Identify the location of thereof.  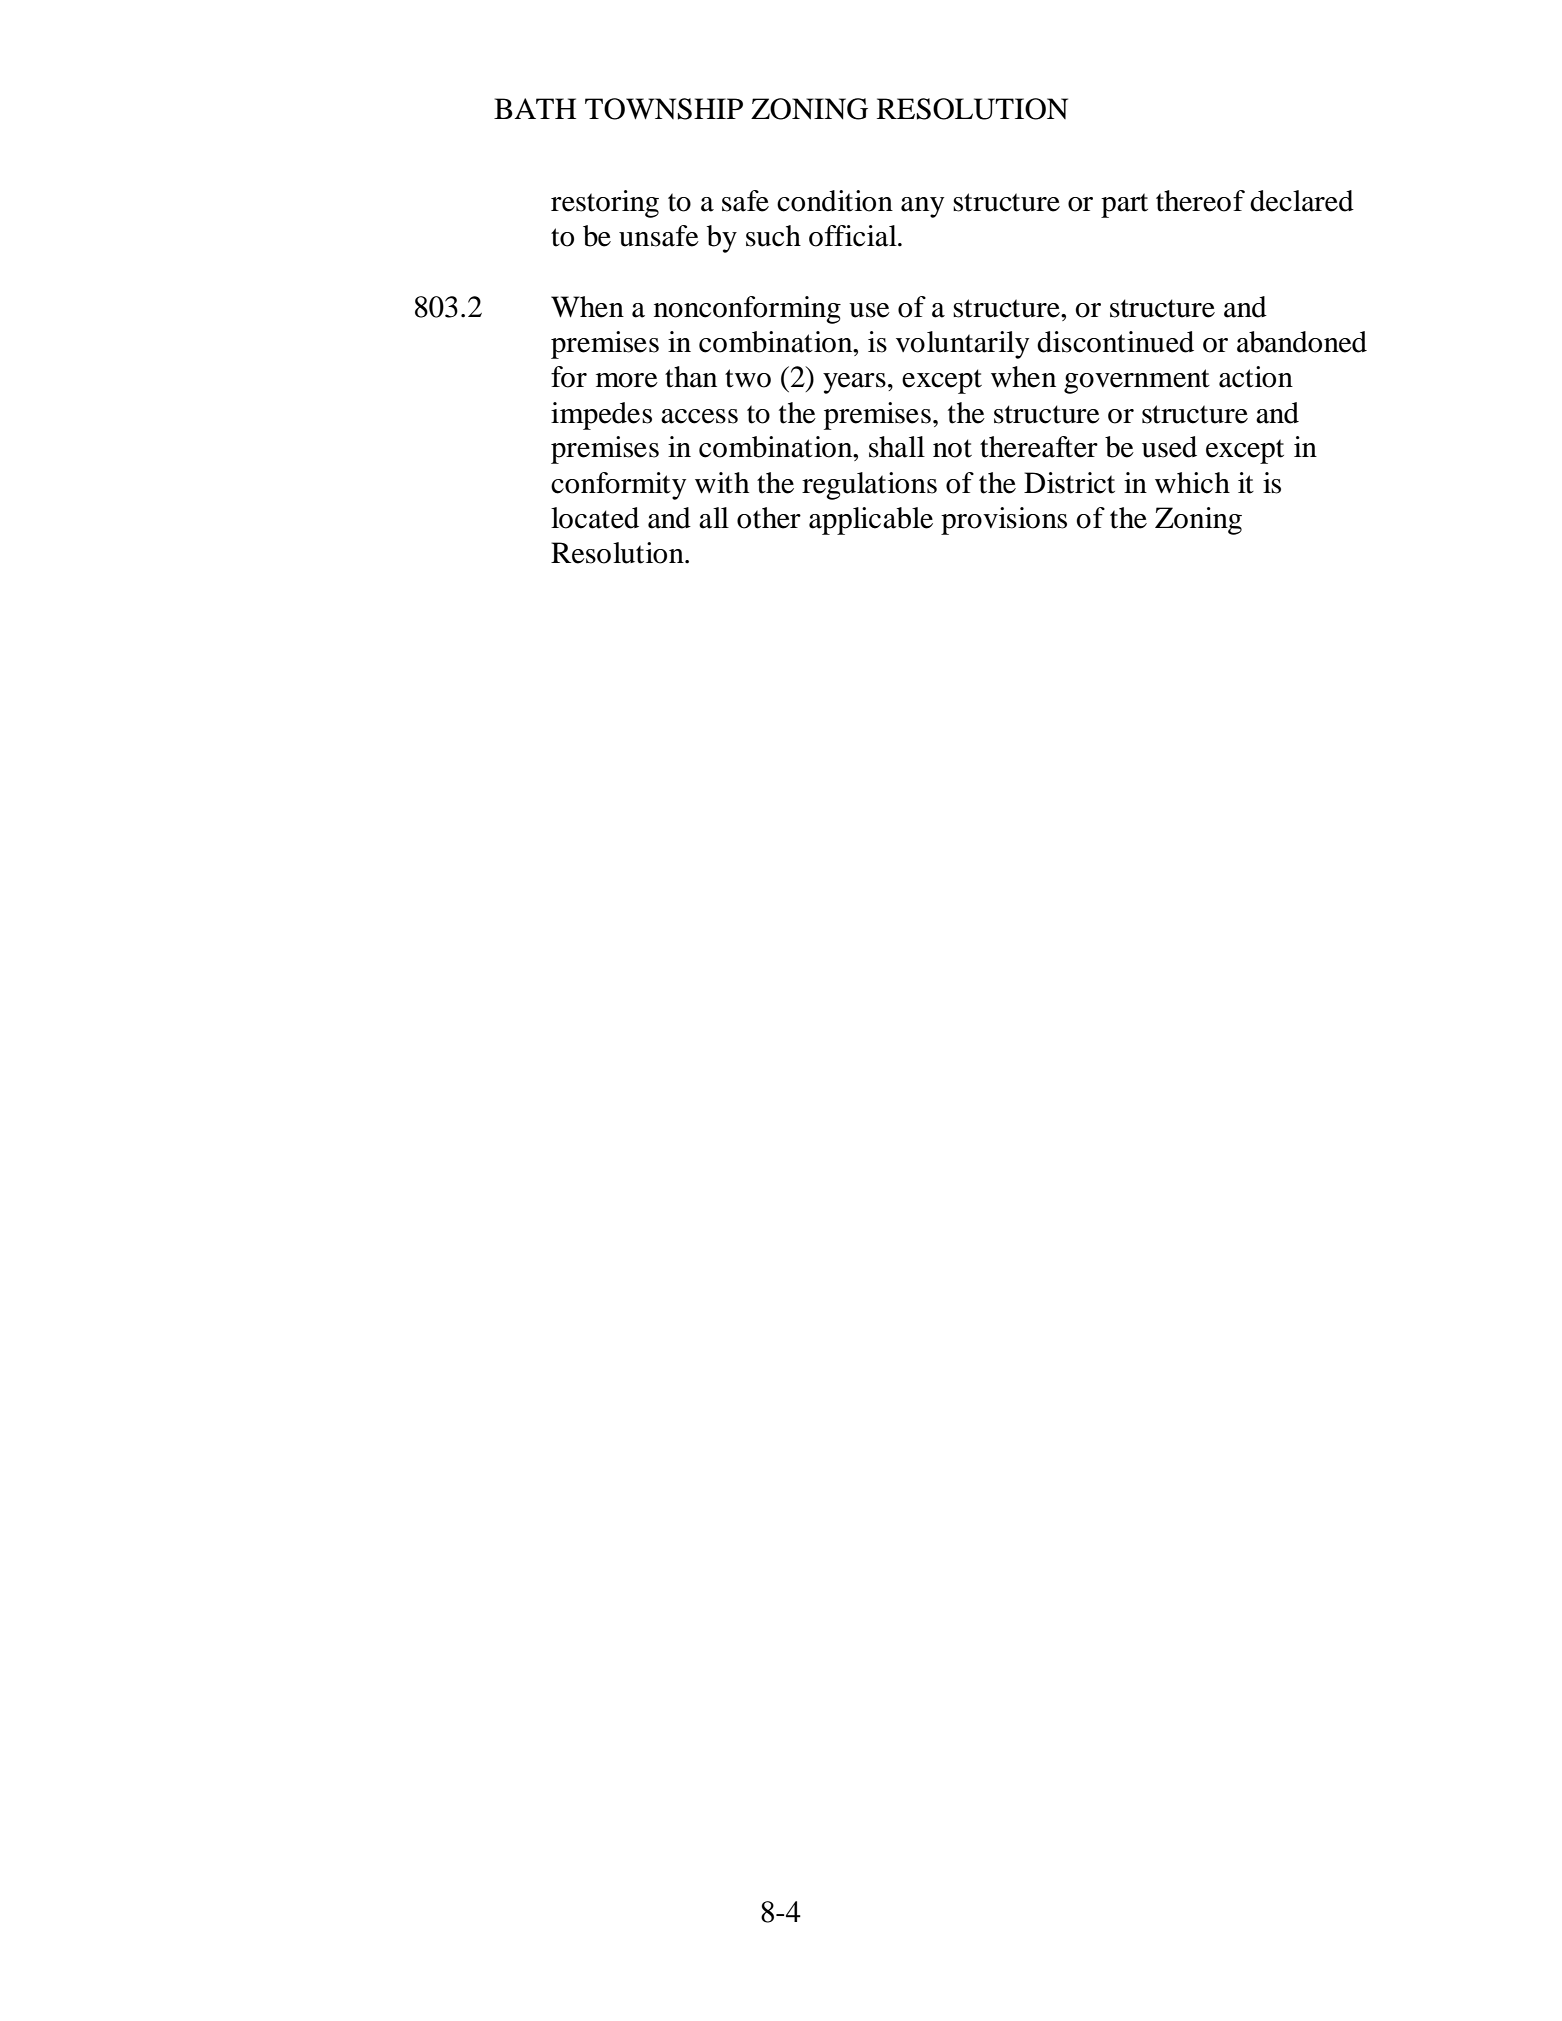
(1200, 201).
